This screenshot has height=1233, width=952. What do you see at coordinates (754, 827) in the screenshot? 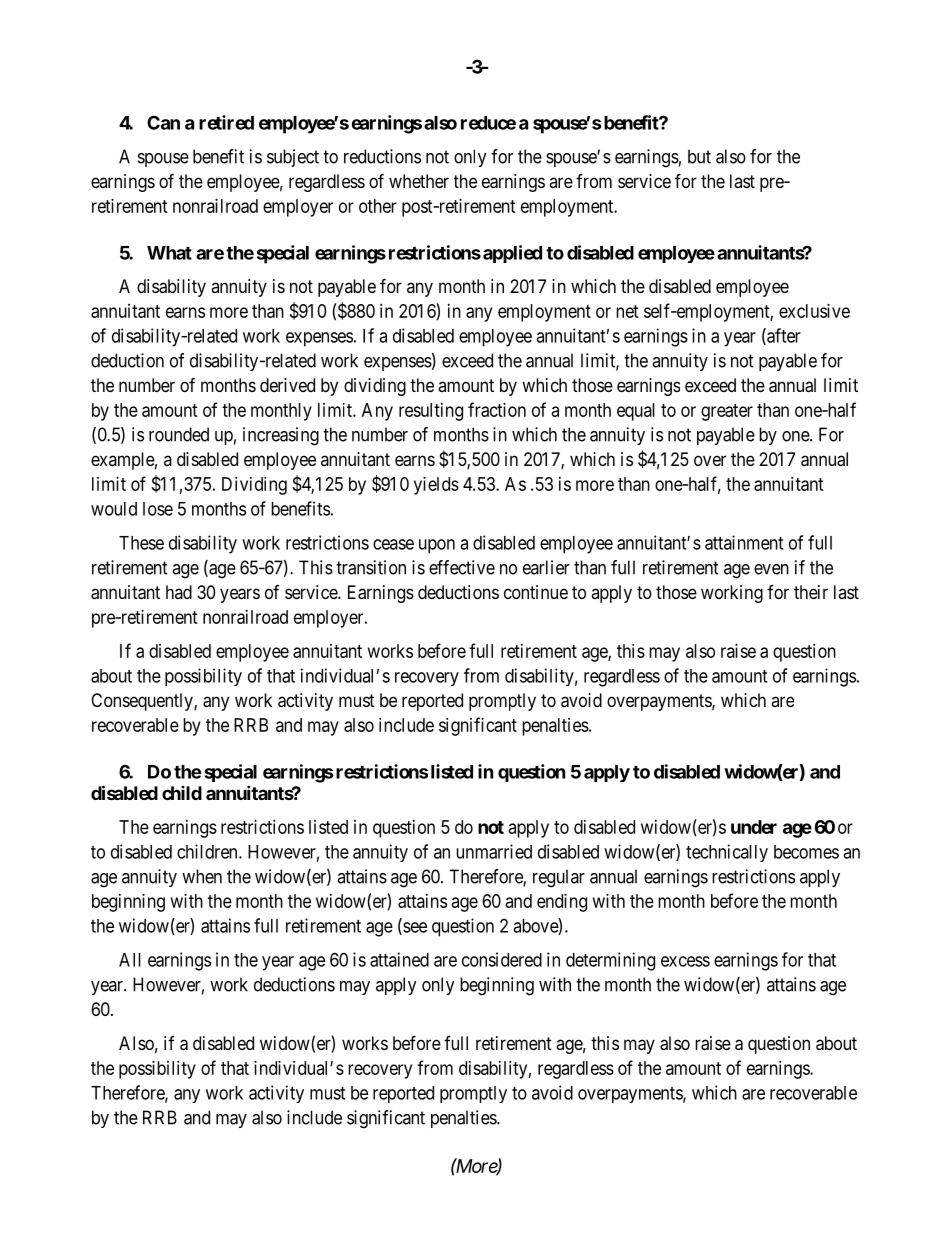
I see `under` at bounding box center [754, 827].
